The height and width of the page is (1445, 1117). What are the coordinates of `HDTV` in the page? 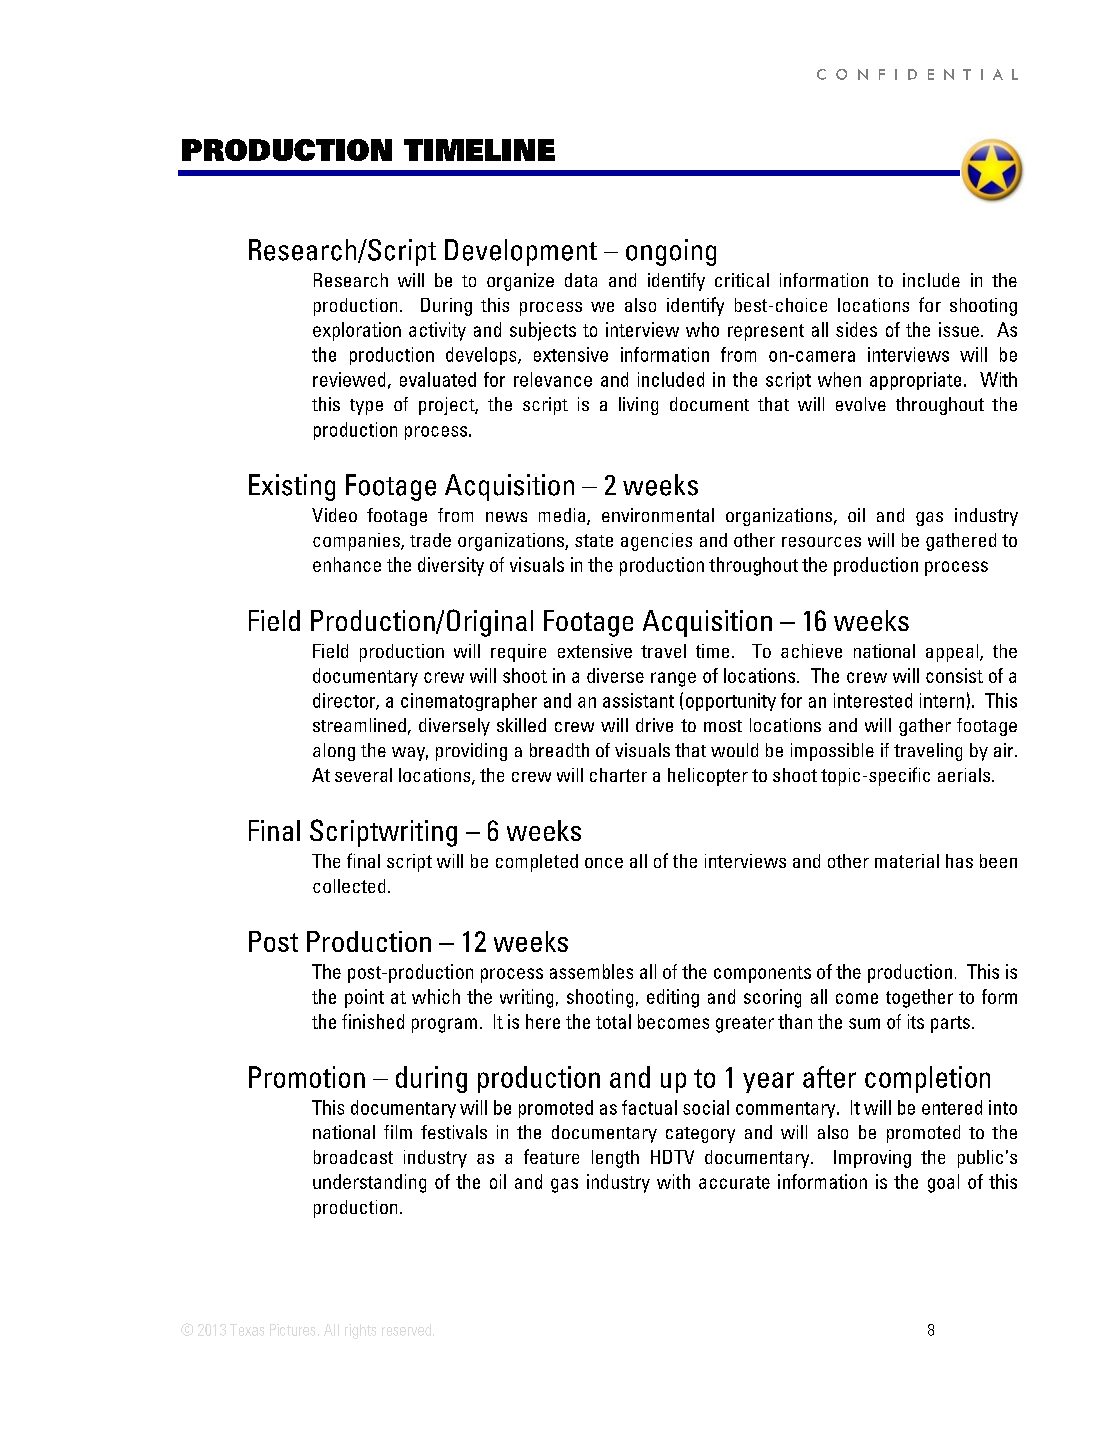 It's located at (672, 1157).
